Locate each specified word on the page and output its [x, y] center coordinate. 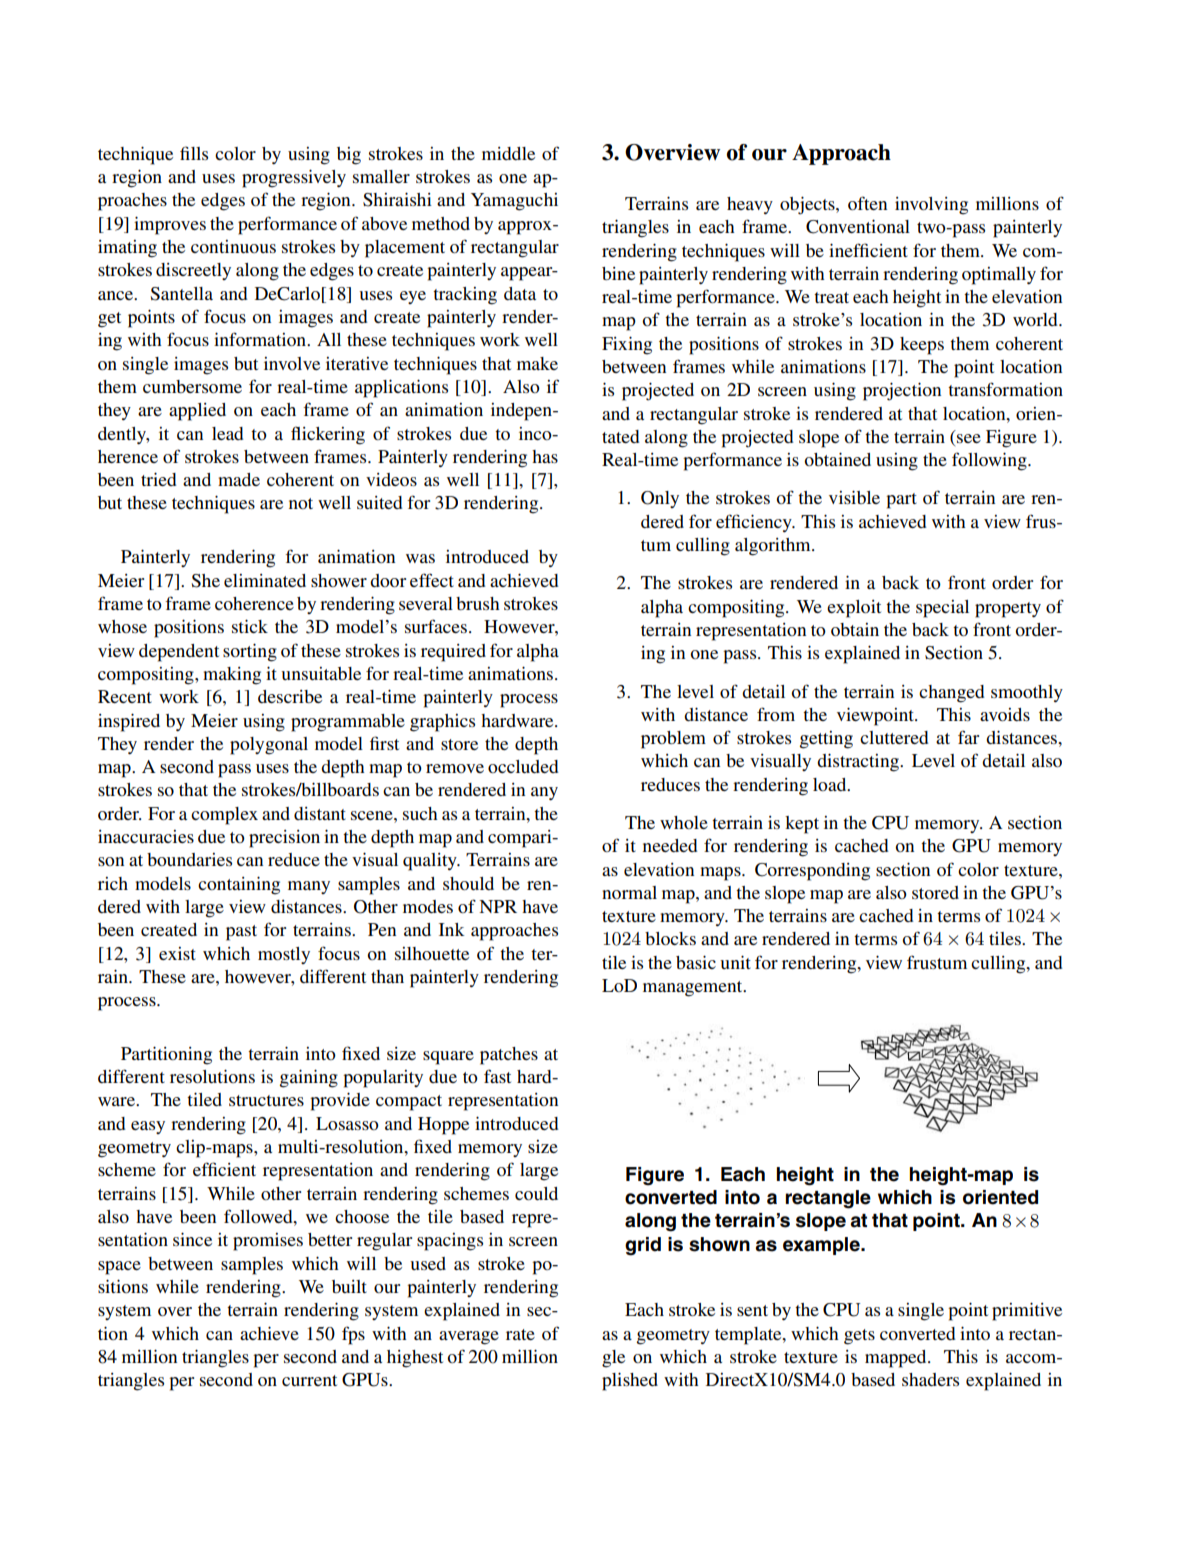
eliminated [265, 580]
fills [194, 153]
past [241, 933]
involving [931, 206]
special [942, 609]
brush [478, 603]
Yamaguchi [514, 202]
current [309, 1380]
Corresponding [812, 872]
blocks [670, 938]
